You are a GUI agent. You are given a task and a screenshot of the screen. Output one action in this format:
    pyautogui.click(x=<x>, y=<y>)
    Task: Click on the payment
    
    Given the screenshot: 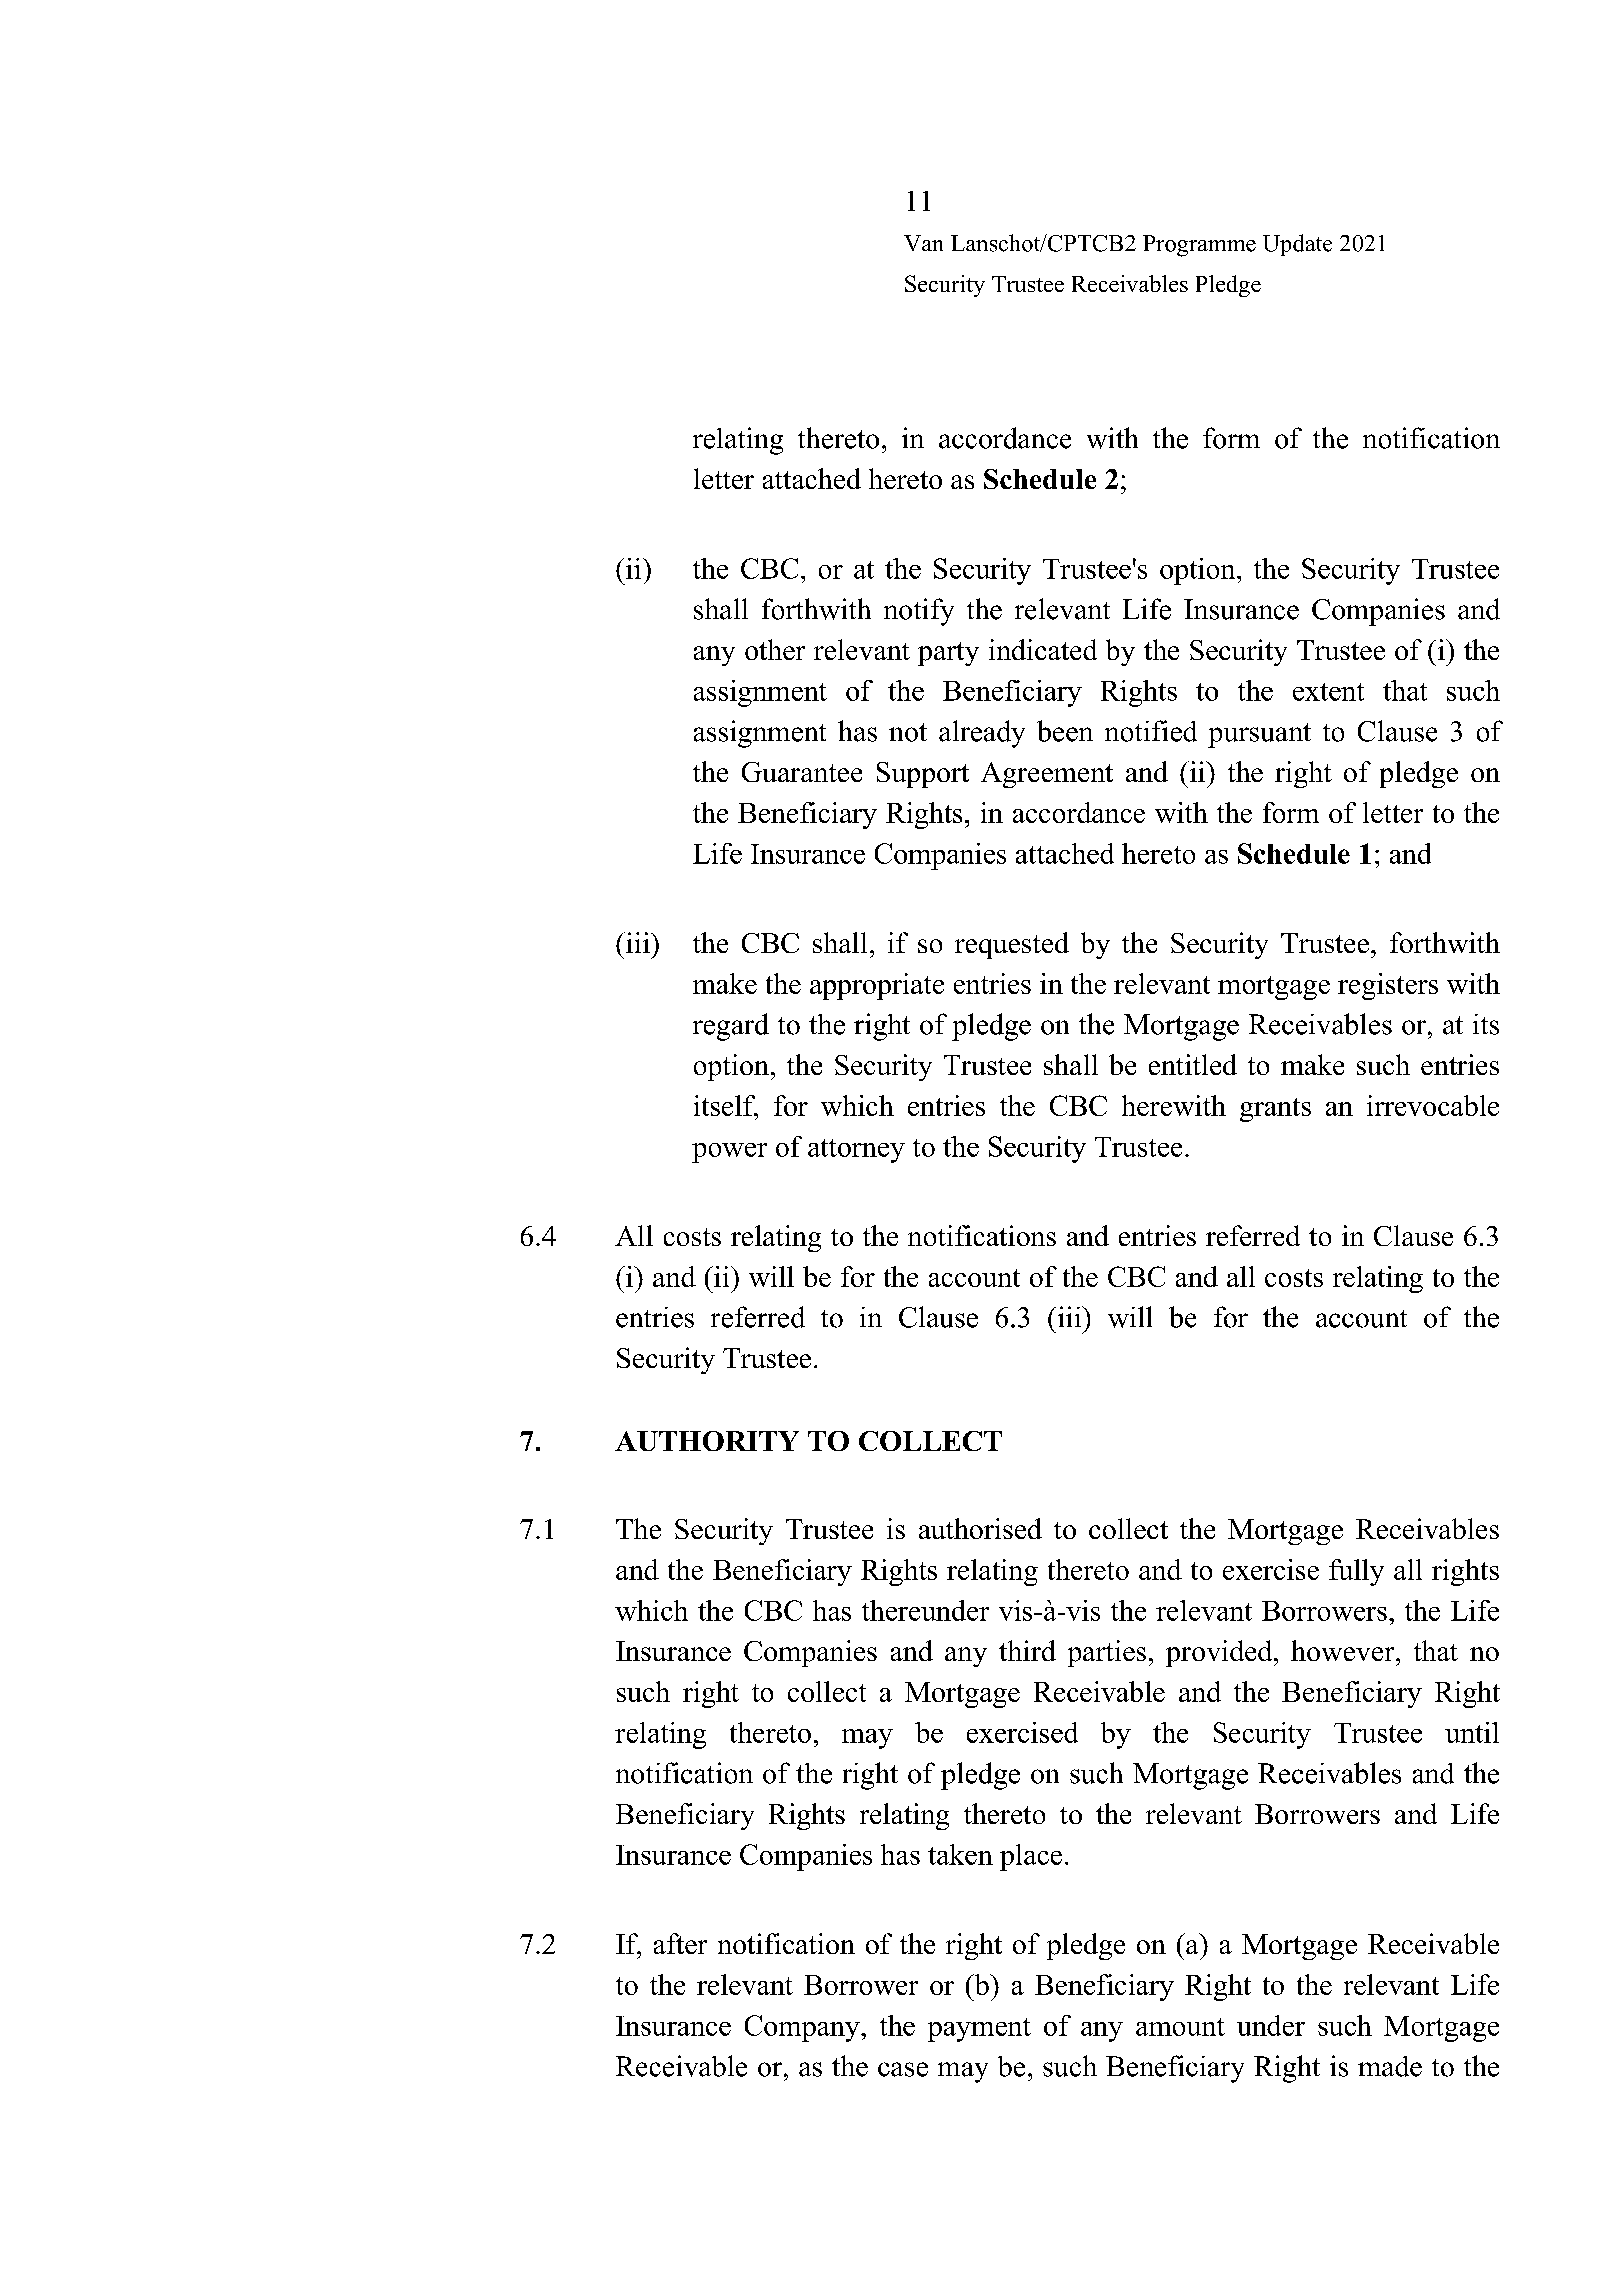 What is the action you would take?
    pyautogui.click(x=979, y=2030)
